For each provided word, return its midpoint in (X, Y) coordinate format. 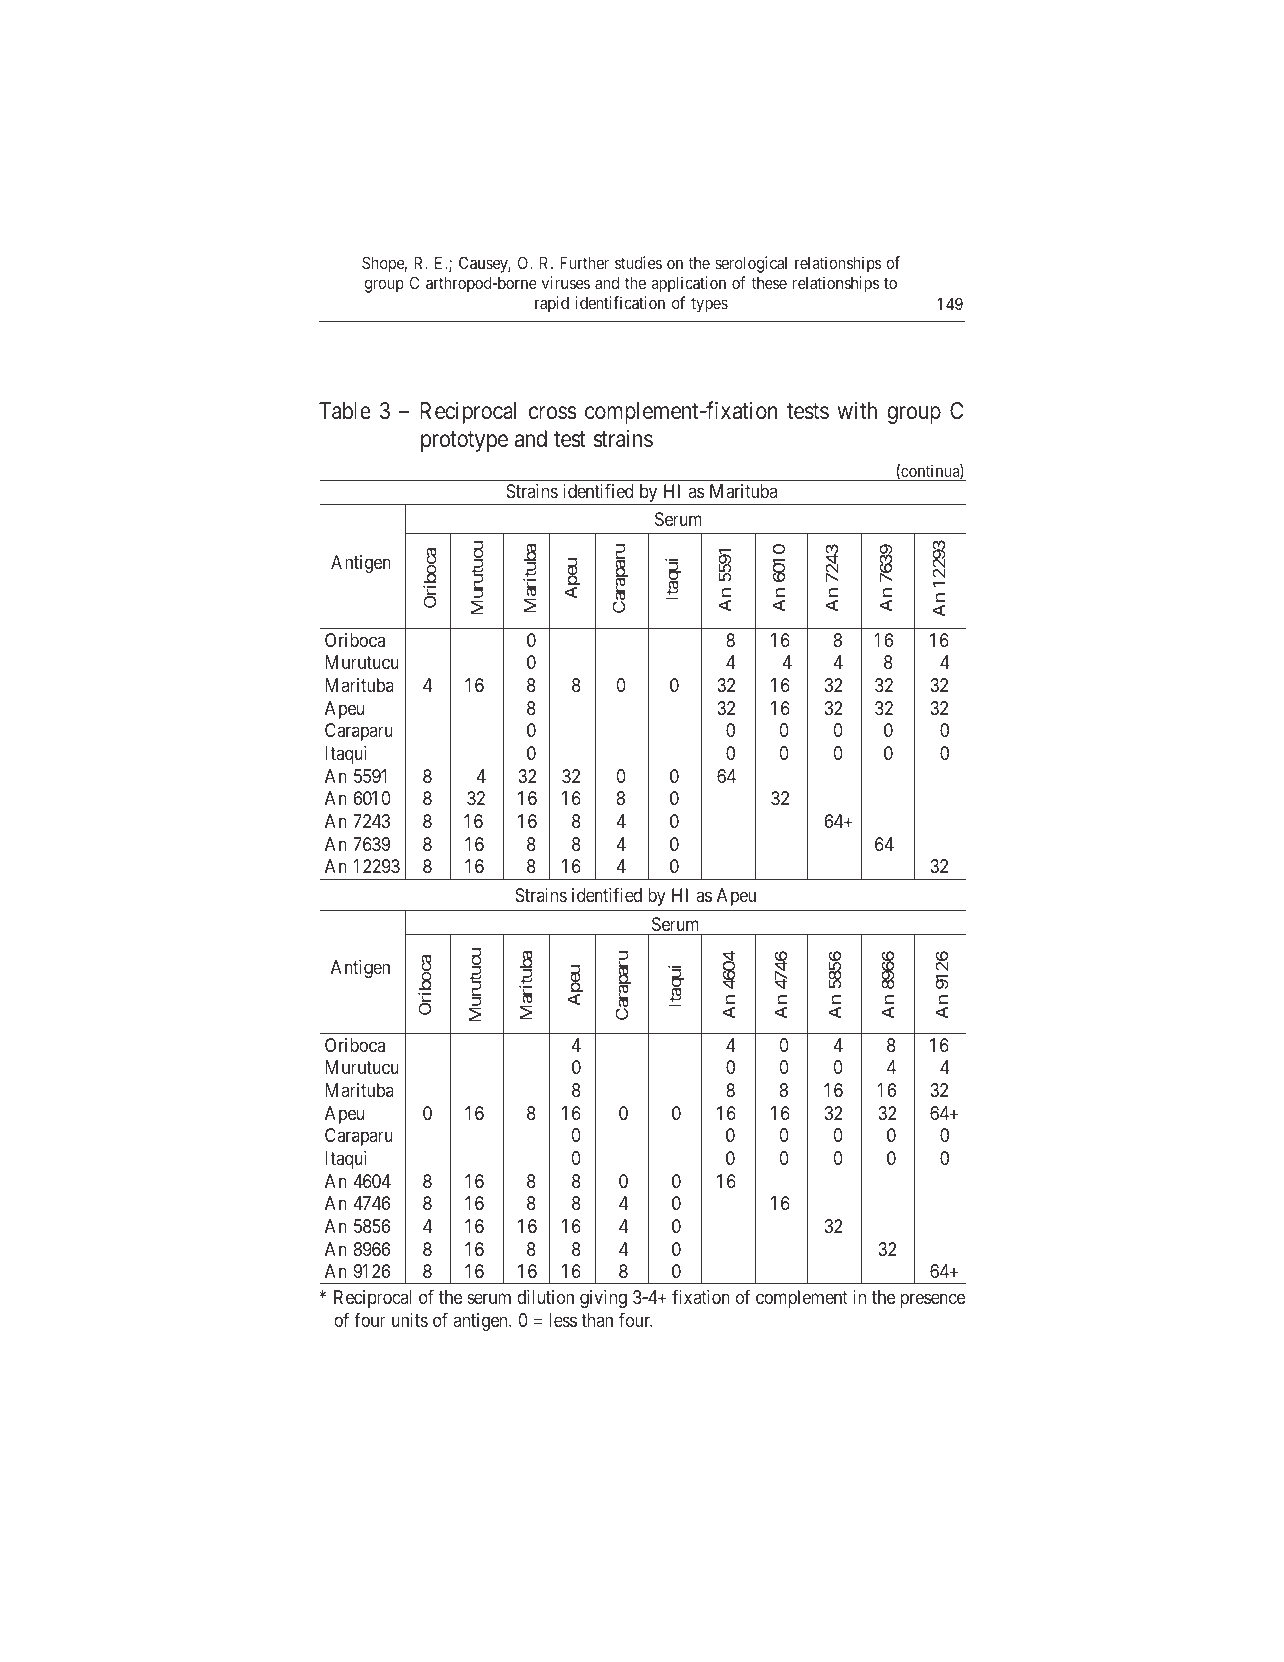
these (769, 283)
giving (603, 1299)
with (857, 410)
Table (345, 411)
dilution (545, 1297)
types (709, 305)
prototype (464, 441)
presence (933, 1301)
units (410, 1320)
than (597, 1320)
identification (620, 302)
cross (553, 413)
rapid (552, 304)
